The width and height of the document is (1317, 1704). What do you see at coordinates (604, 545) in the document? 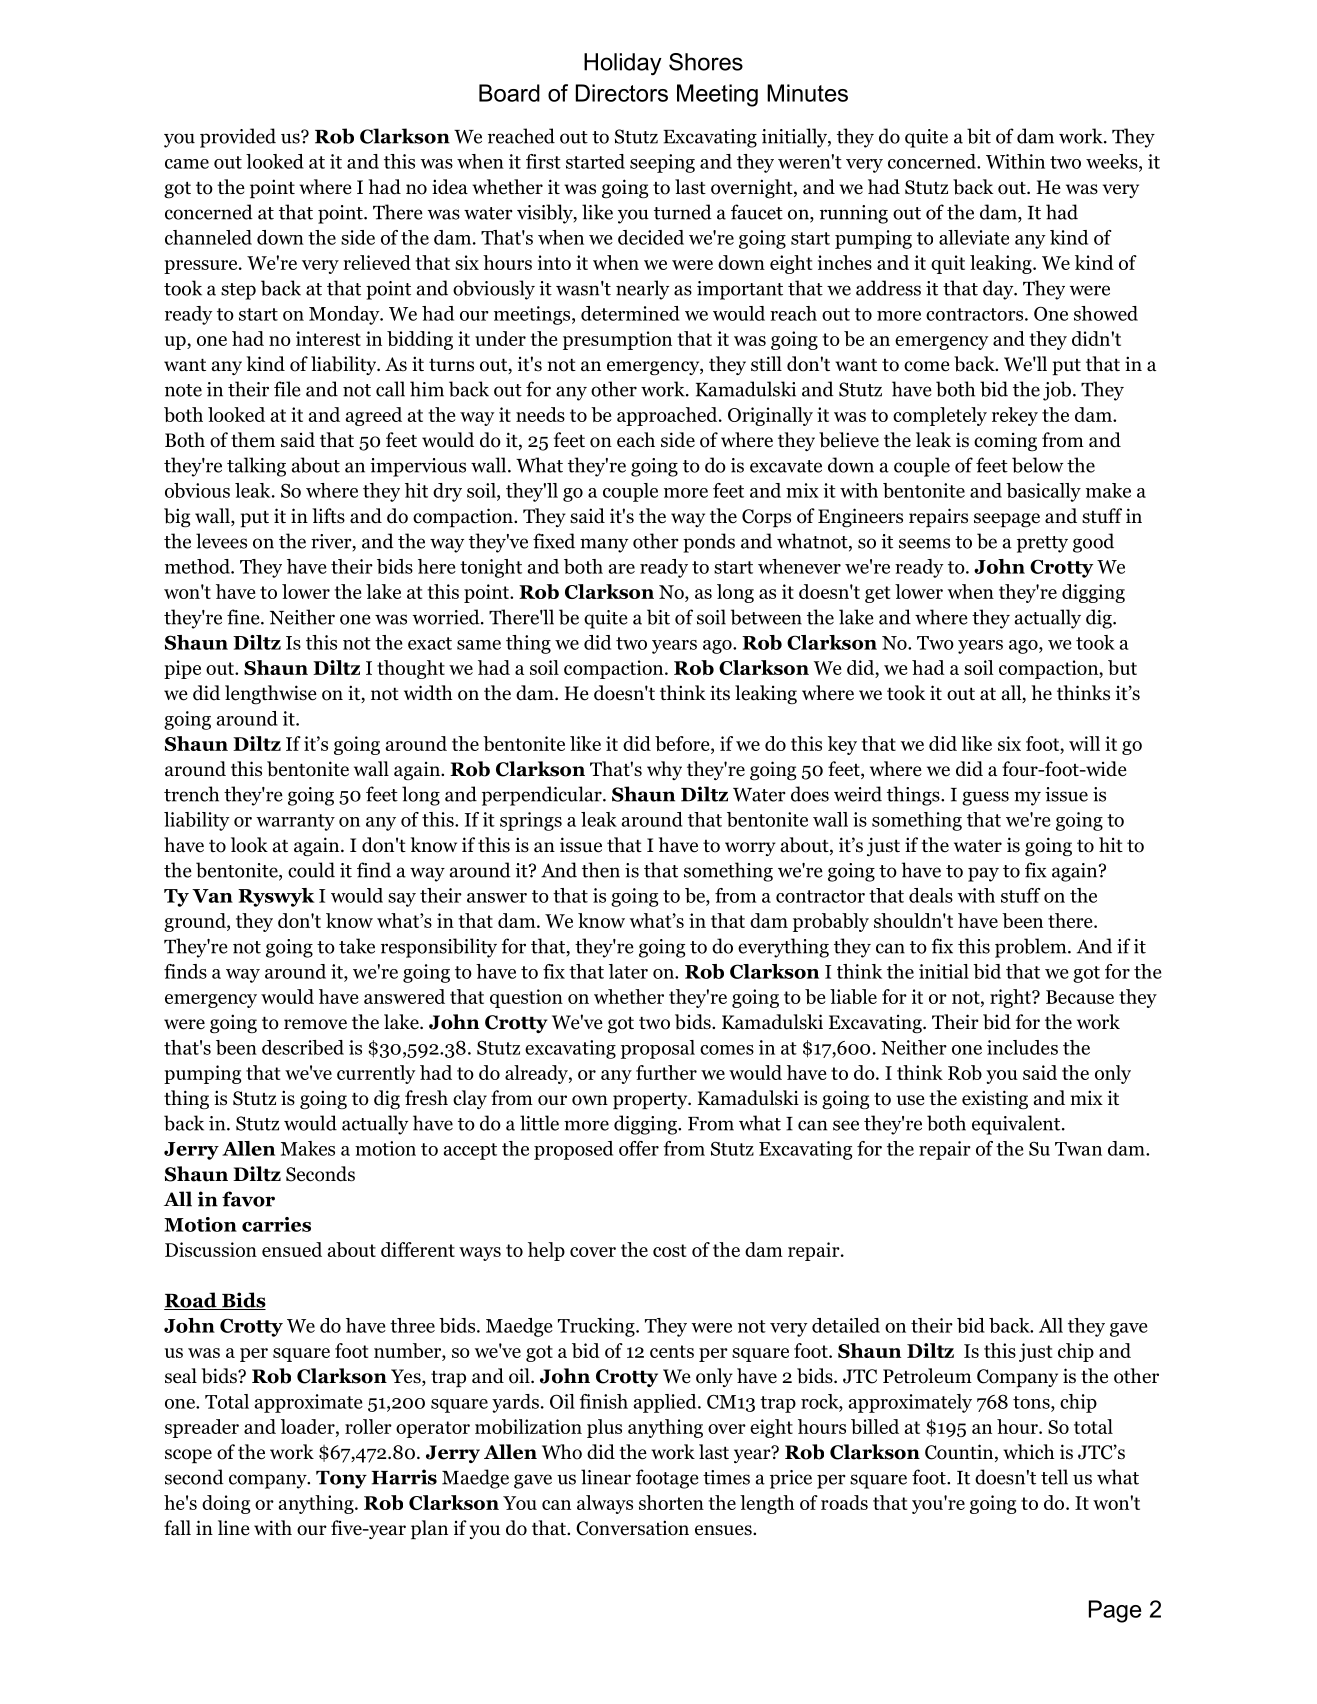
I see `many` at bounding box center [604, 545].
